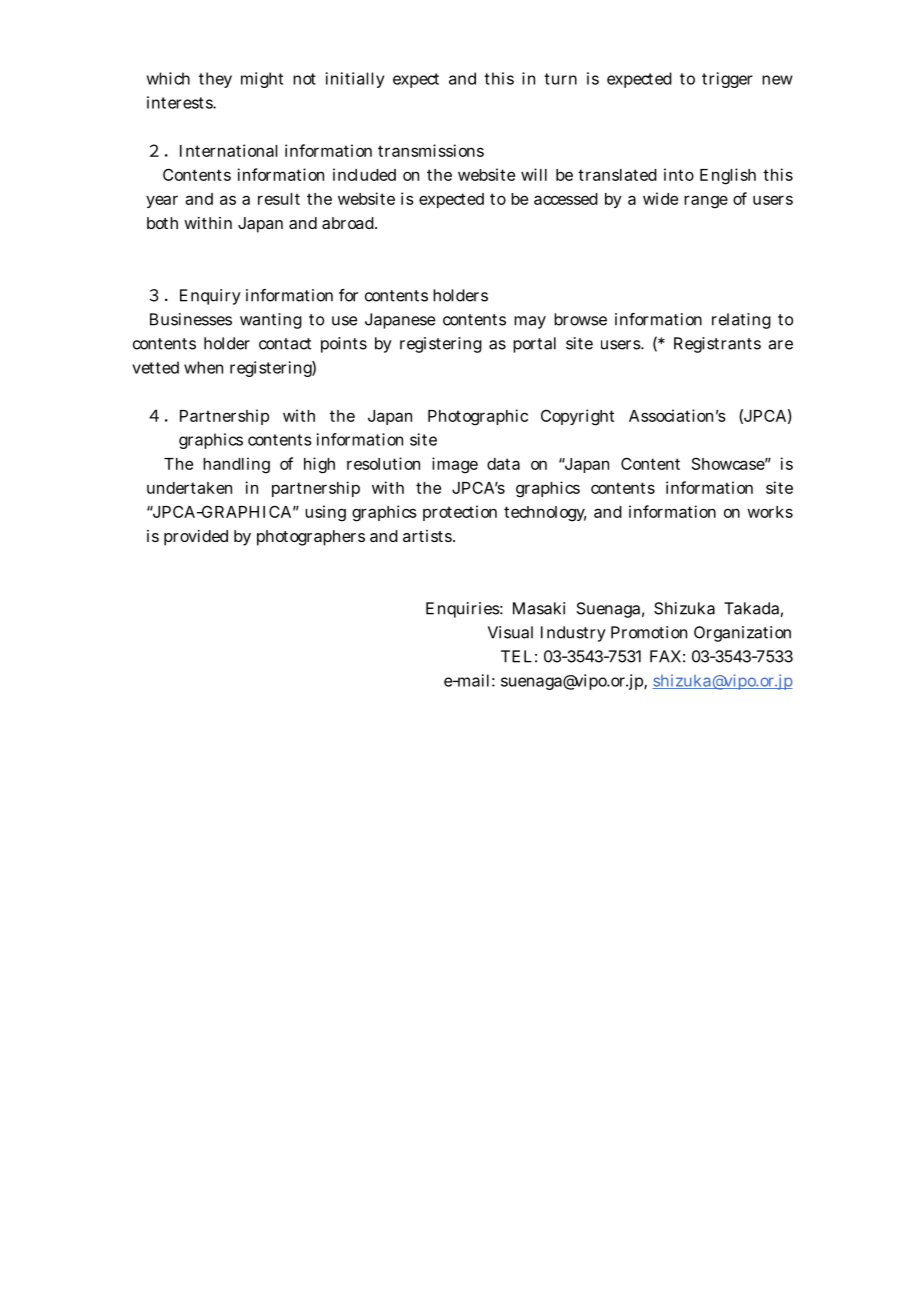 The width and height of the screenshot is (924, 1308). What do you see at coordinates (203, 367) in the screenshot?
I see `when` at bounding box center [203, 367].
